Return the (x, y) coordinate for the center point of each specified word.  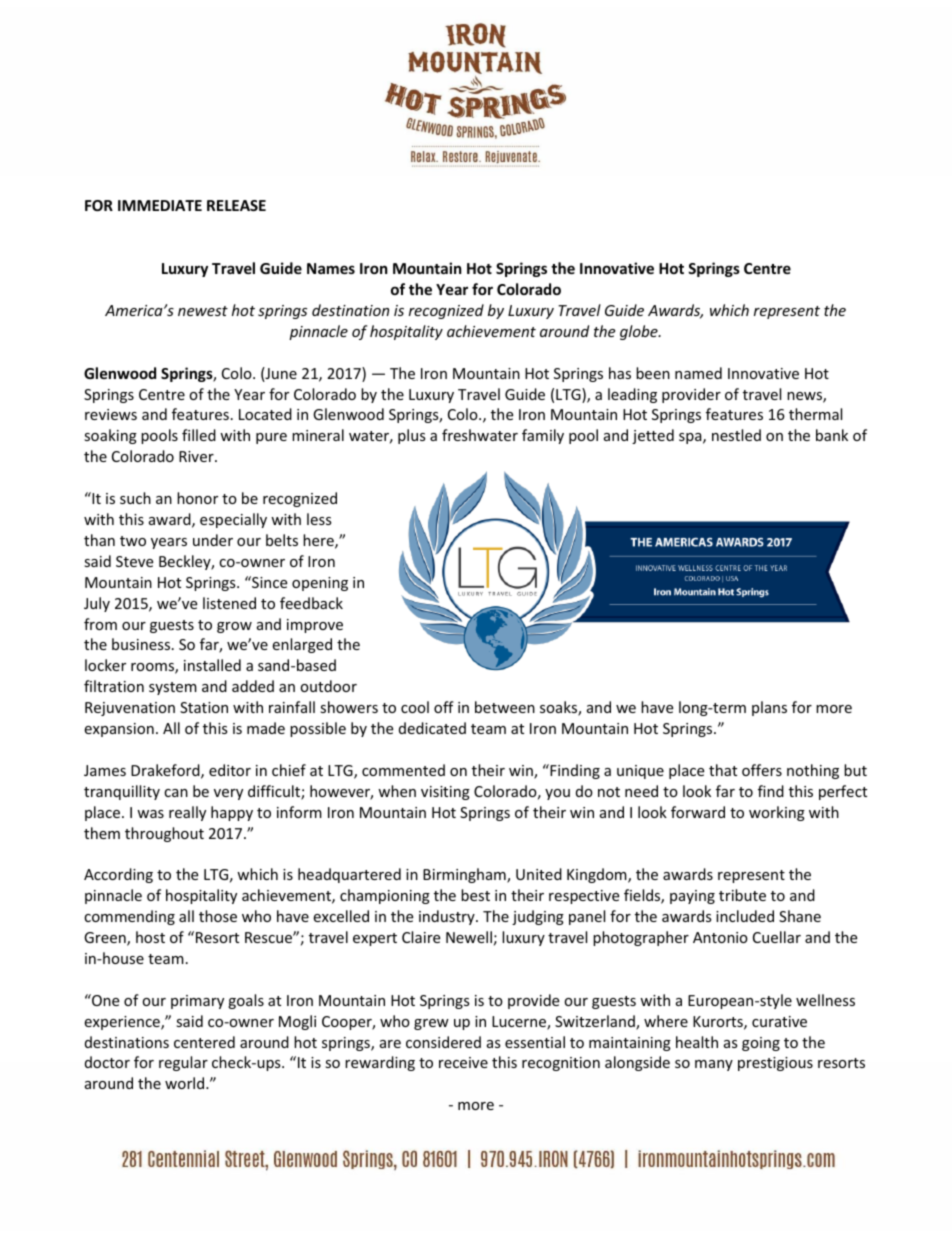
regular (183, 1063)
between (505, 707)
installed (212, 665)
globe (640, 332)
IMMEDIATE (160, 205)
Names (331, 268)
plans (769, 708)
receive (463, 1062)
